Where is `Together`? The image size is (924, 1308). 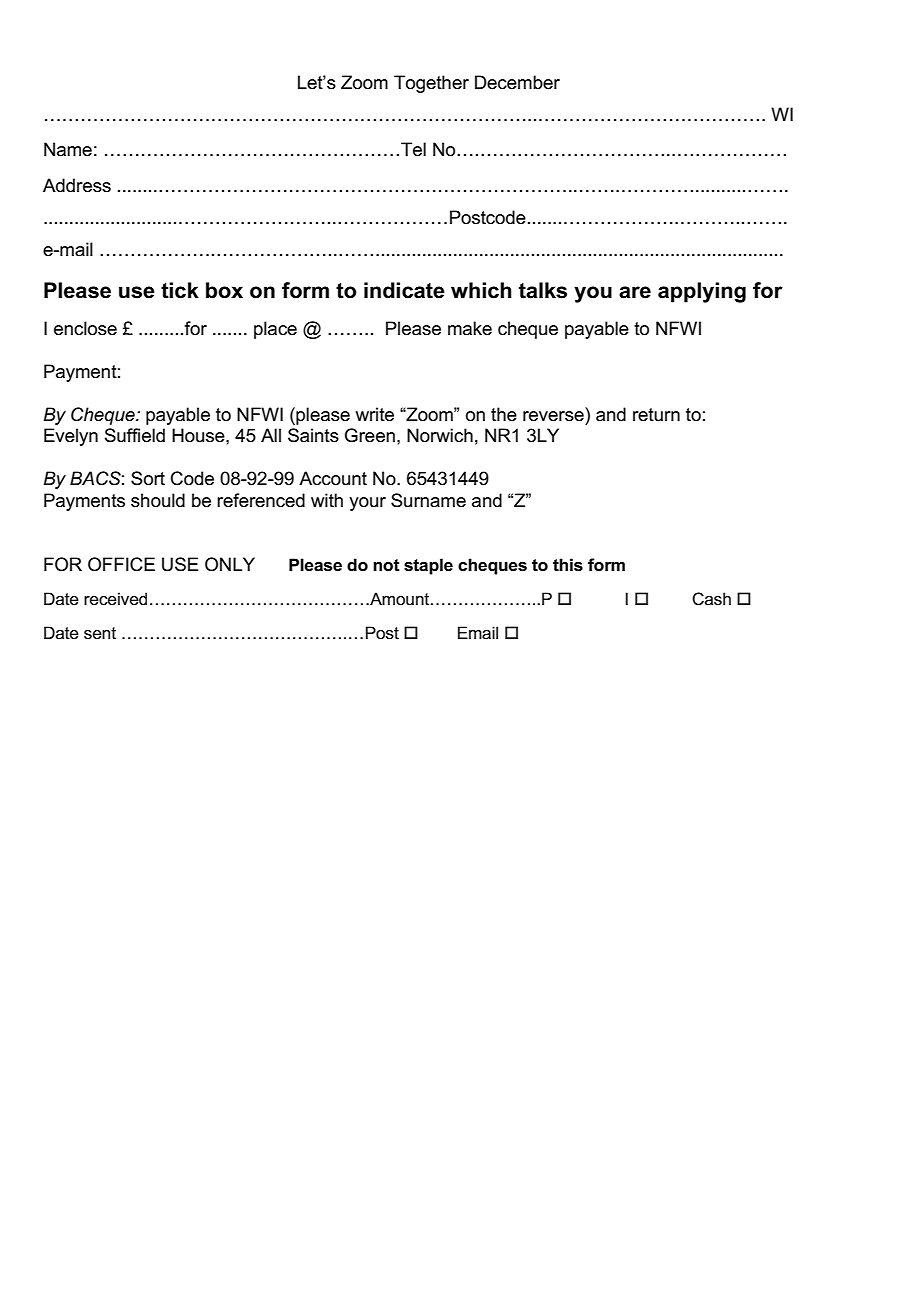 Together is located at coordinates (431, 84).
